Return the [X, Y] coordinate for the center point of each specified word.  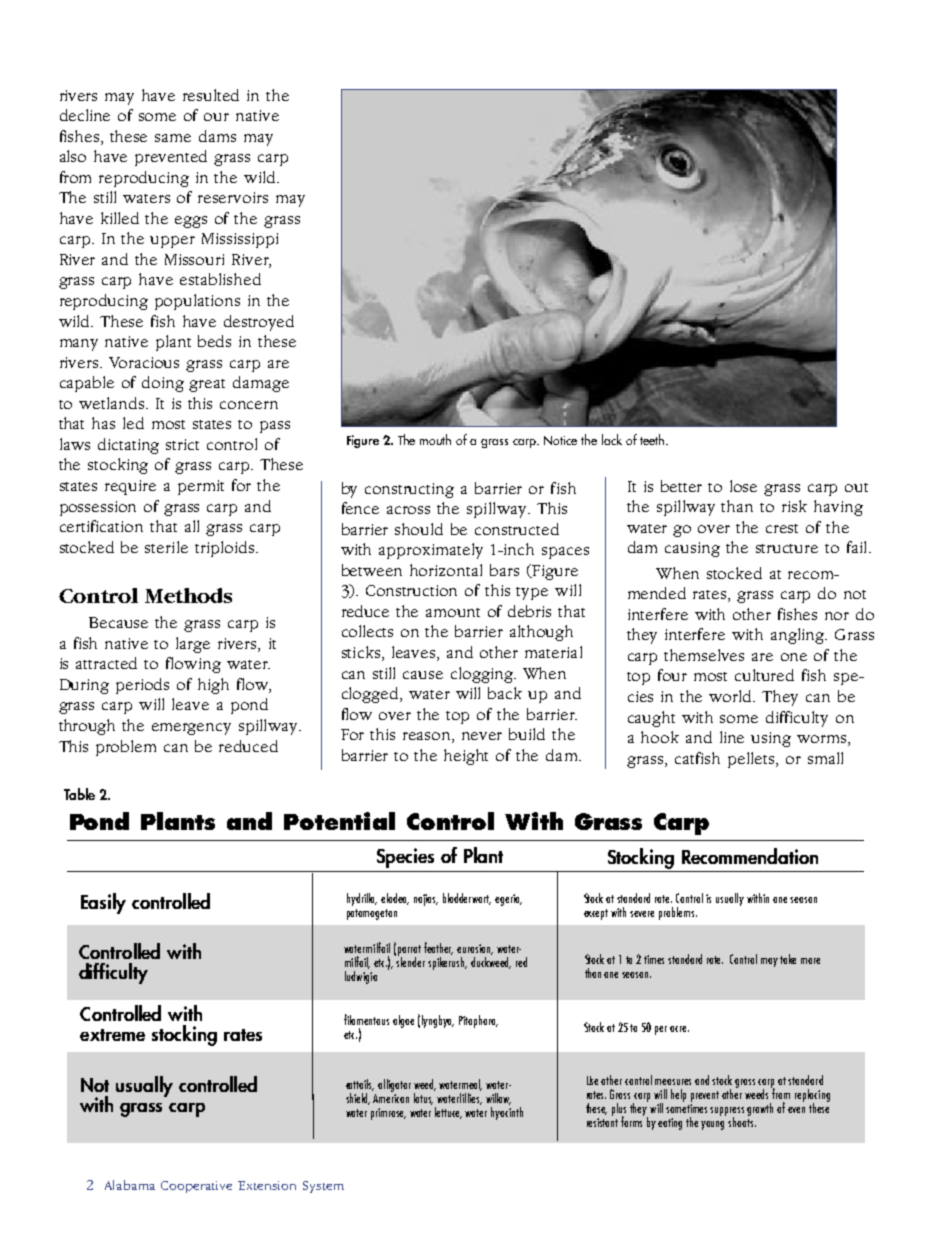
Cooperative [196, 1187]
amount [453, 612]
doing [163, 384]
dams [217, 136]
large [193, 645]
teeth [653, 439]
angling [799, 636]
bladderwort [467, 899]
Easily [103, 903]
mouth [435, 439]
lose [743, 486]
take [788, 959]
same [173, 138]
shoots [742, 1120]
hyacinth [507, 1112]
